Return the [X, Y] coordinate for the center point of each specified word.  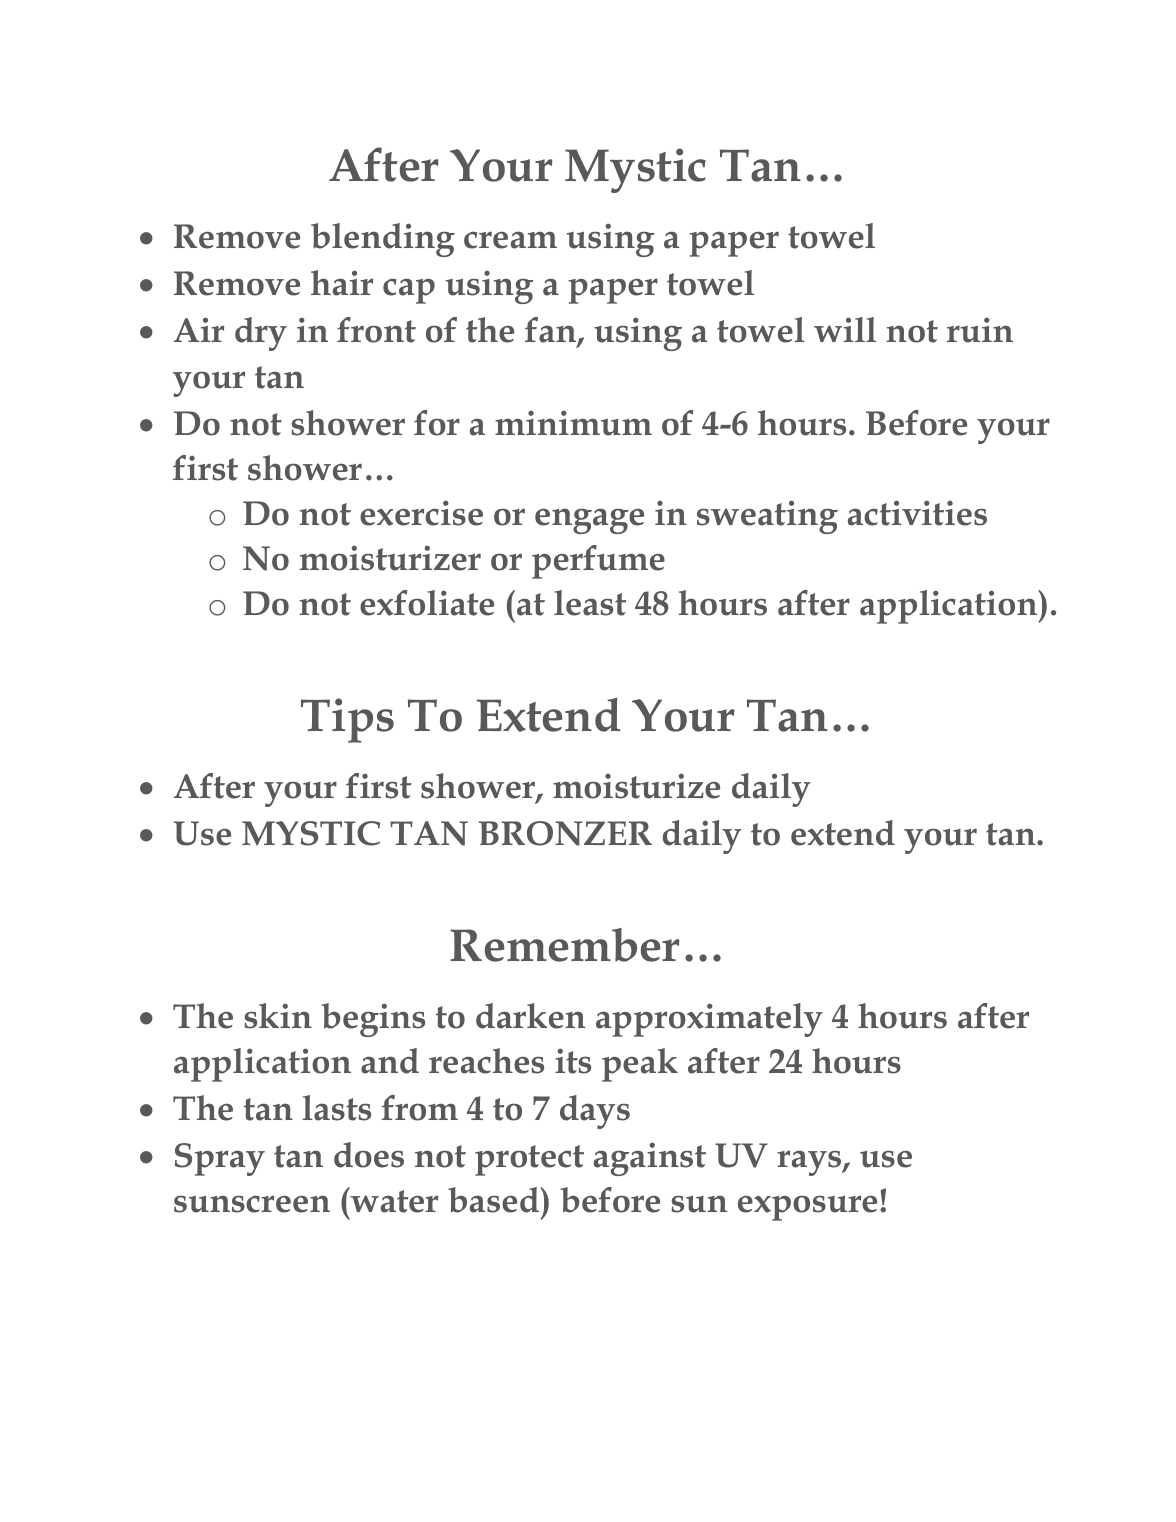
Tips [347, 720]
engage [589, 521]
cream [510, 240]
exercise [421, 513]
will [845, 329]
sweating [767, 517]
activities [917, 513]
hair [342, 283]
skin [278, 1016]
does [369, 1155]
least [590, 603]
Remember [564, 945]
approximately [709, 1020]
